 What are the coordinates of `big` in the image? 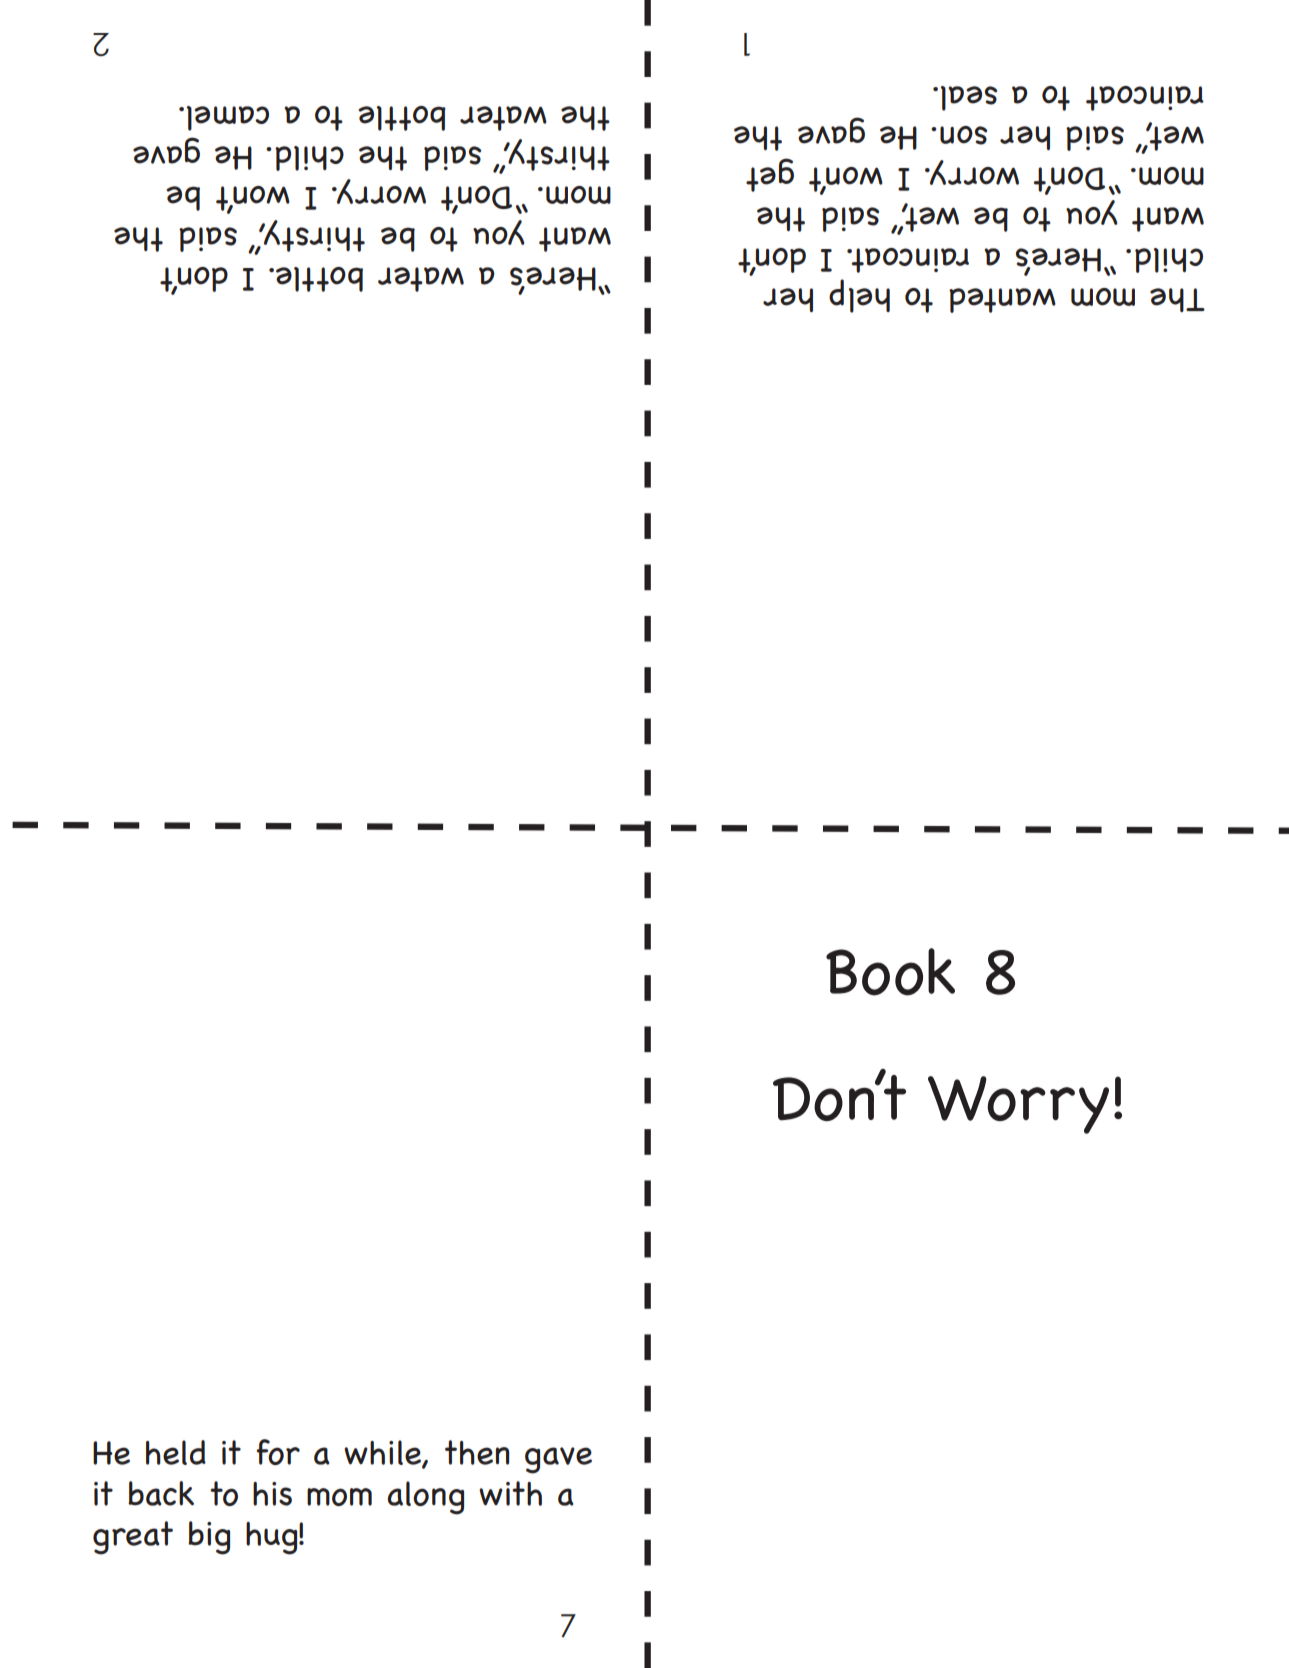 It's located at (209, 1538).
